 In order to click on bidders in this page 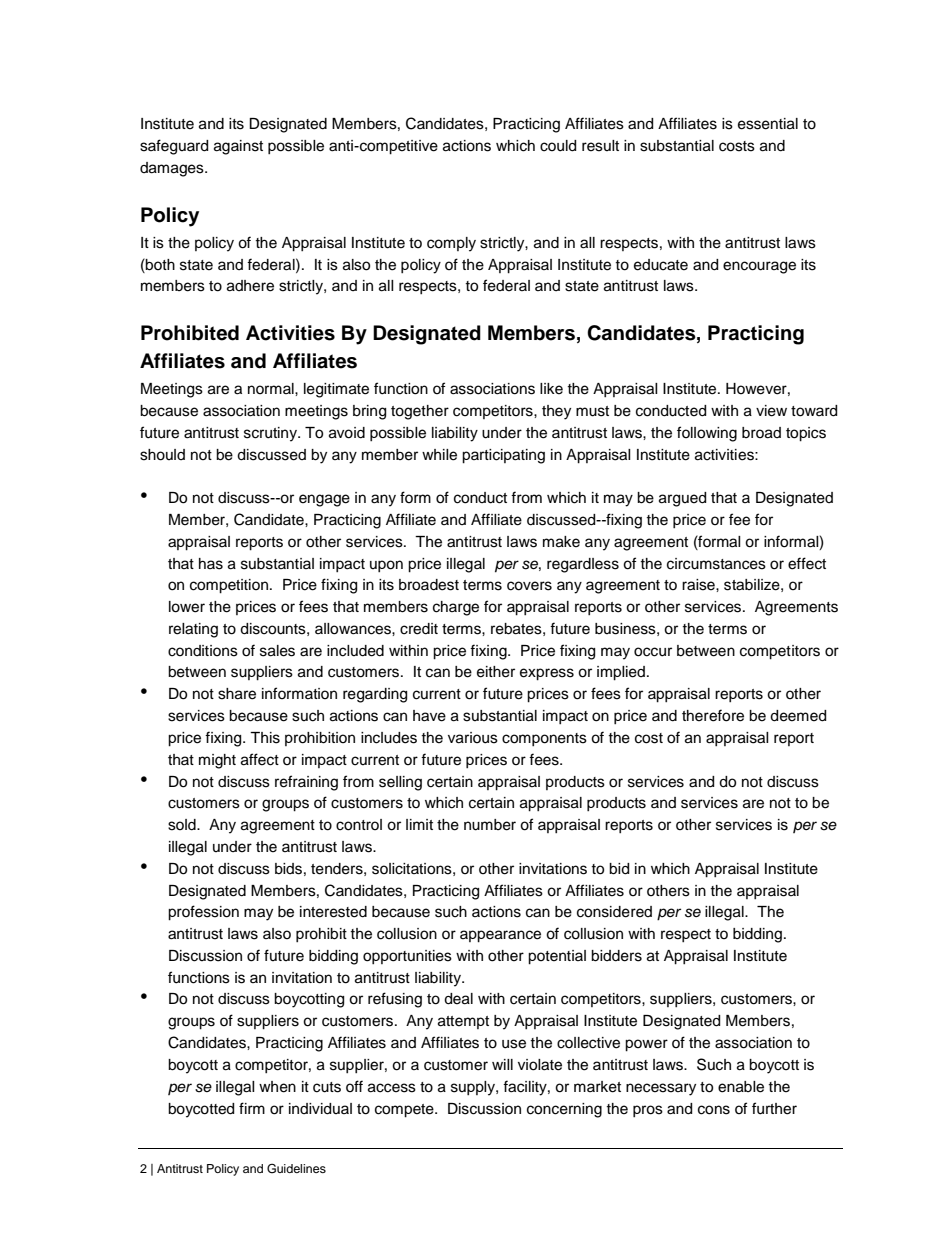, I will do `click(616, 956)`.
